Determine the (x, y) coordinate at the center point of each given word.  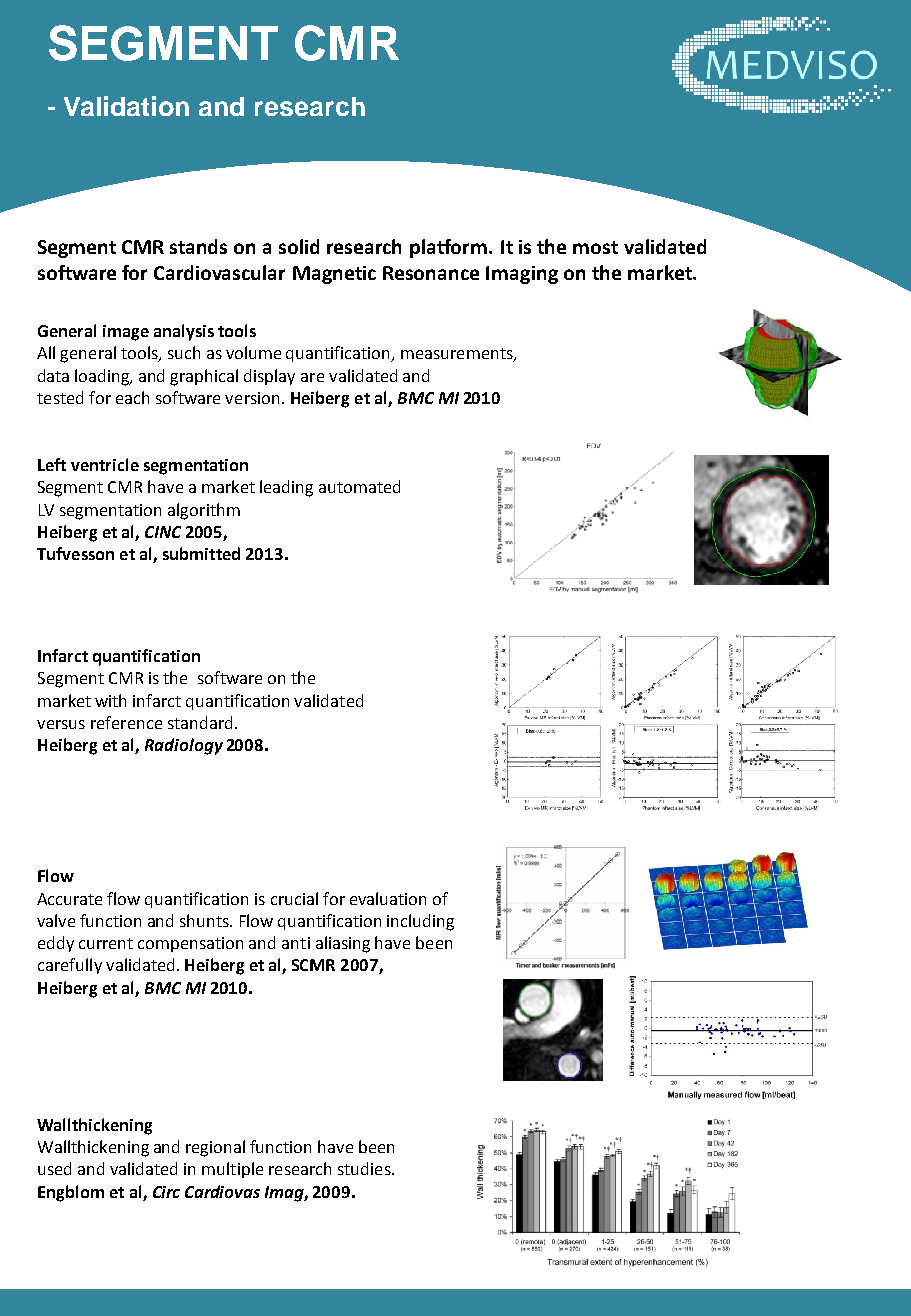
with (110, 700)
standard (202, 722)
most (595, 247)
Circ (166, 1192)
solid (299, 246)
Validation (126, 106)
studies (365, 1168)
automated (359, 486)
